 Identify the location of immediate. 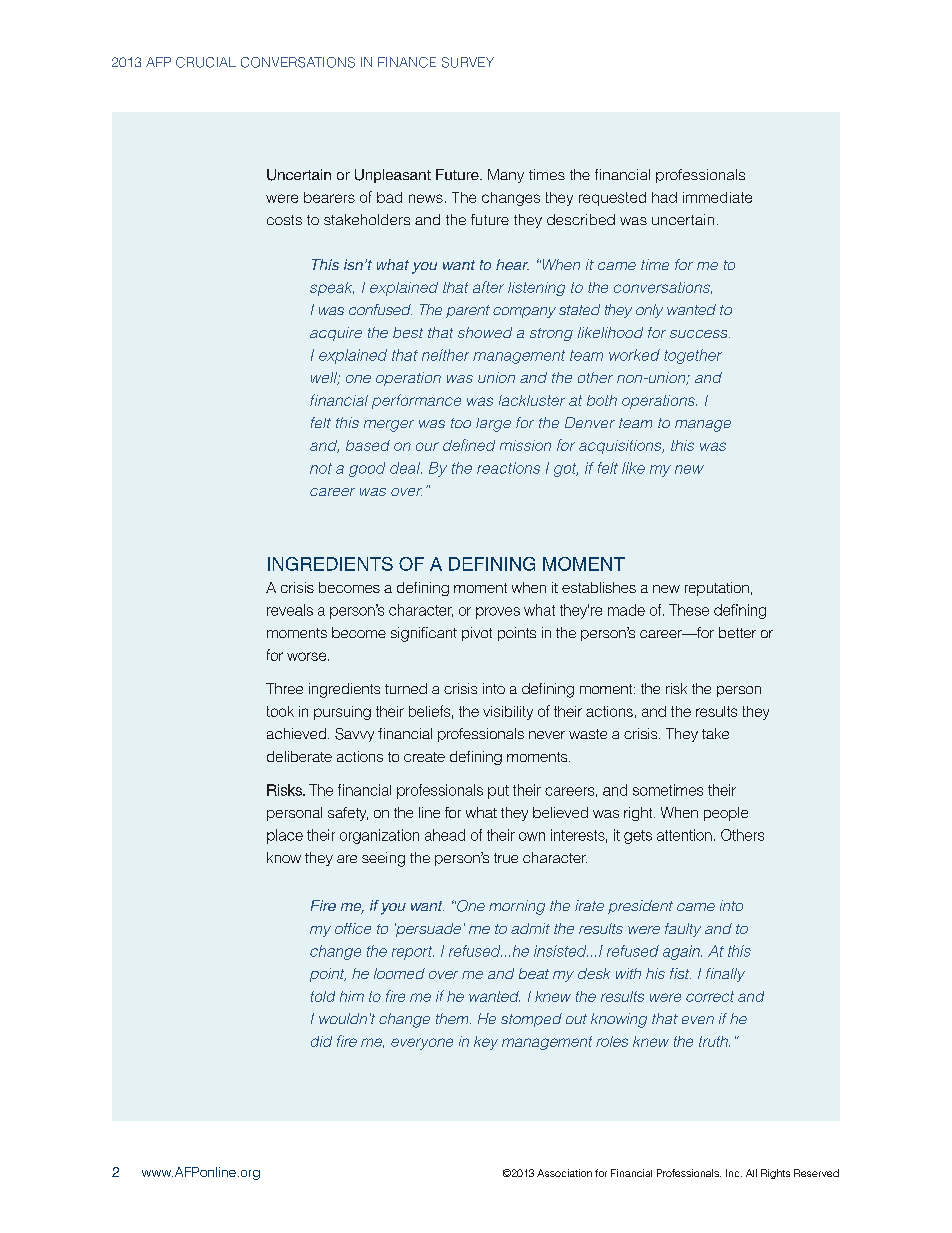
(717, 197).
